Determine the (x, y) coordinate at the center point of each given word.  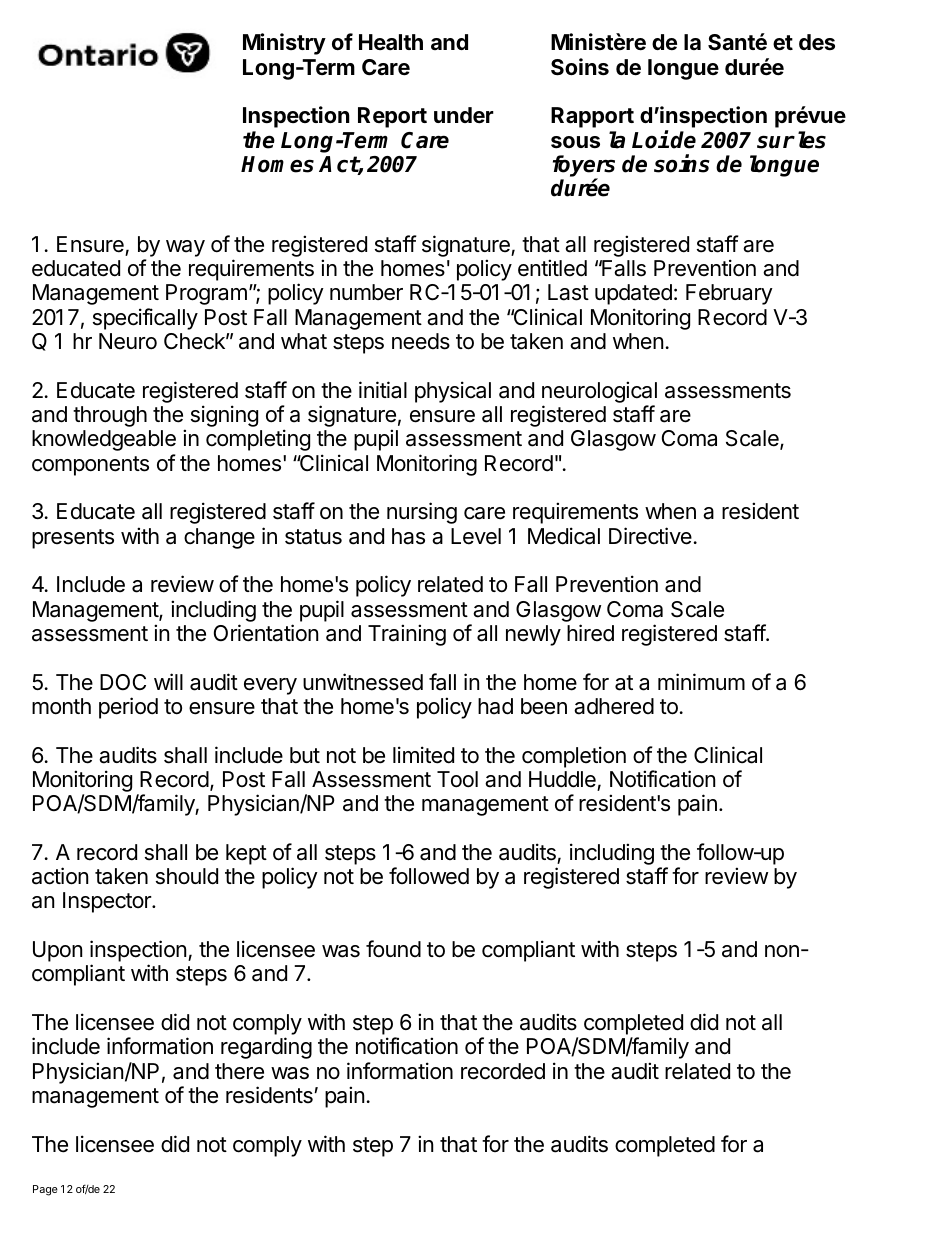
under (464, 115)
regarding (266, 1048)
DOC (123, 682)
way (185, 248)
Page (45, 1190)
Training (407, 635)
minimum (701, 681)
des (817, 42)
